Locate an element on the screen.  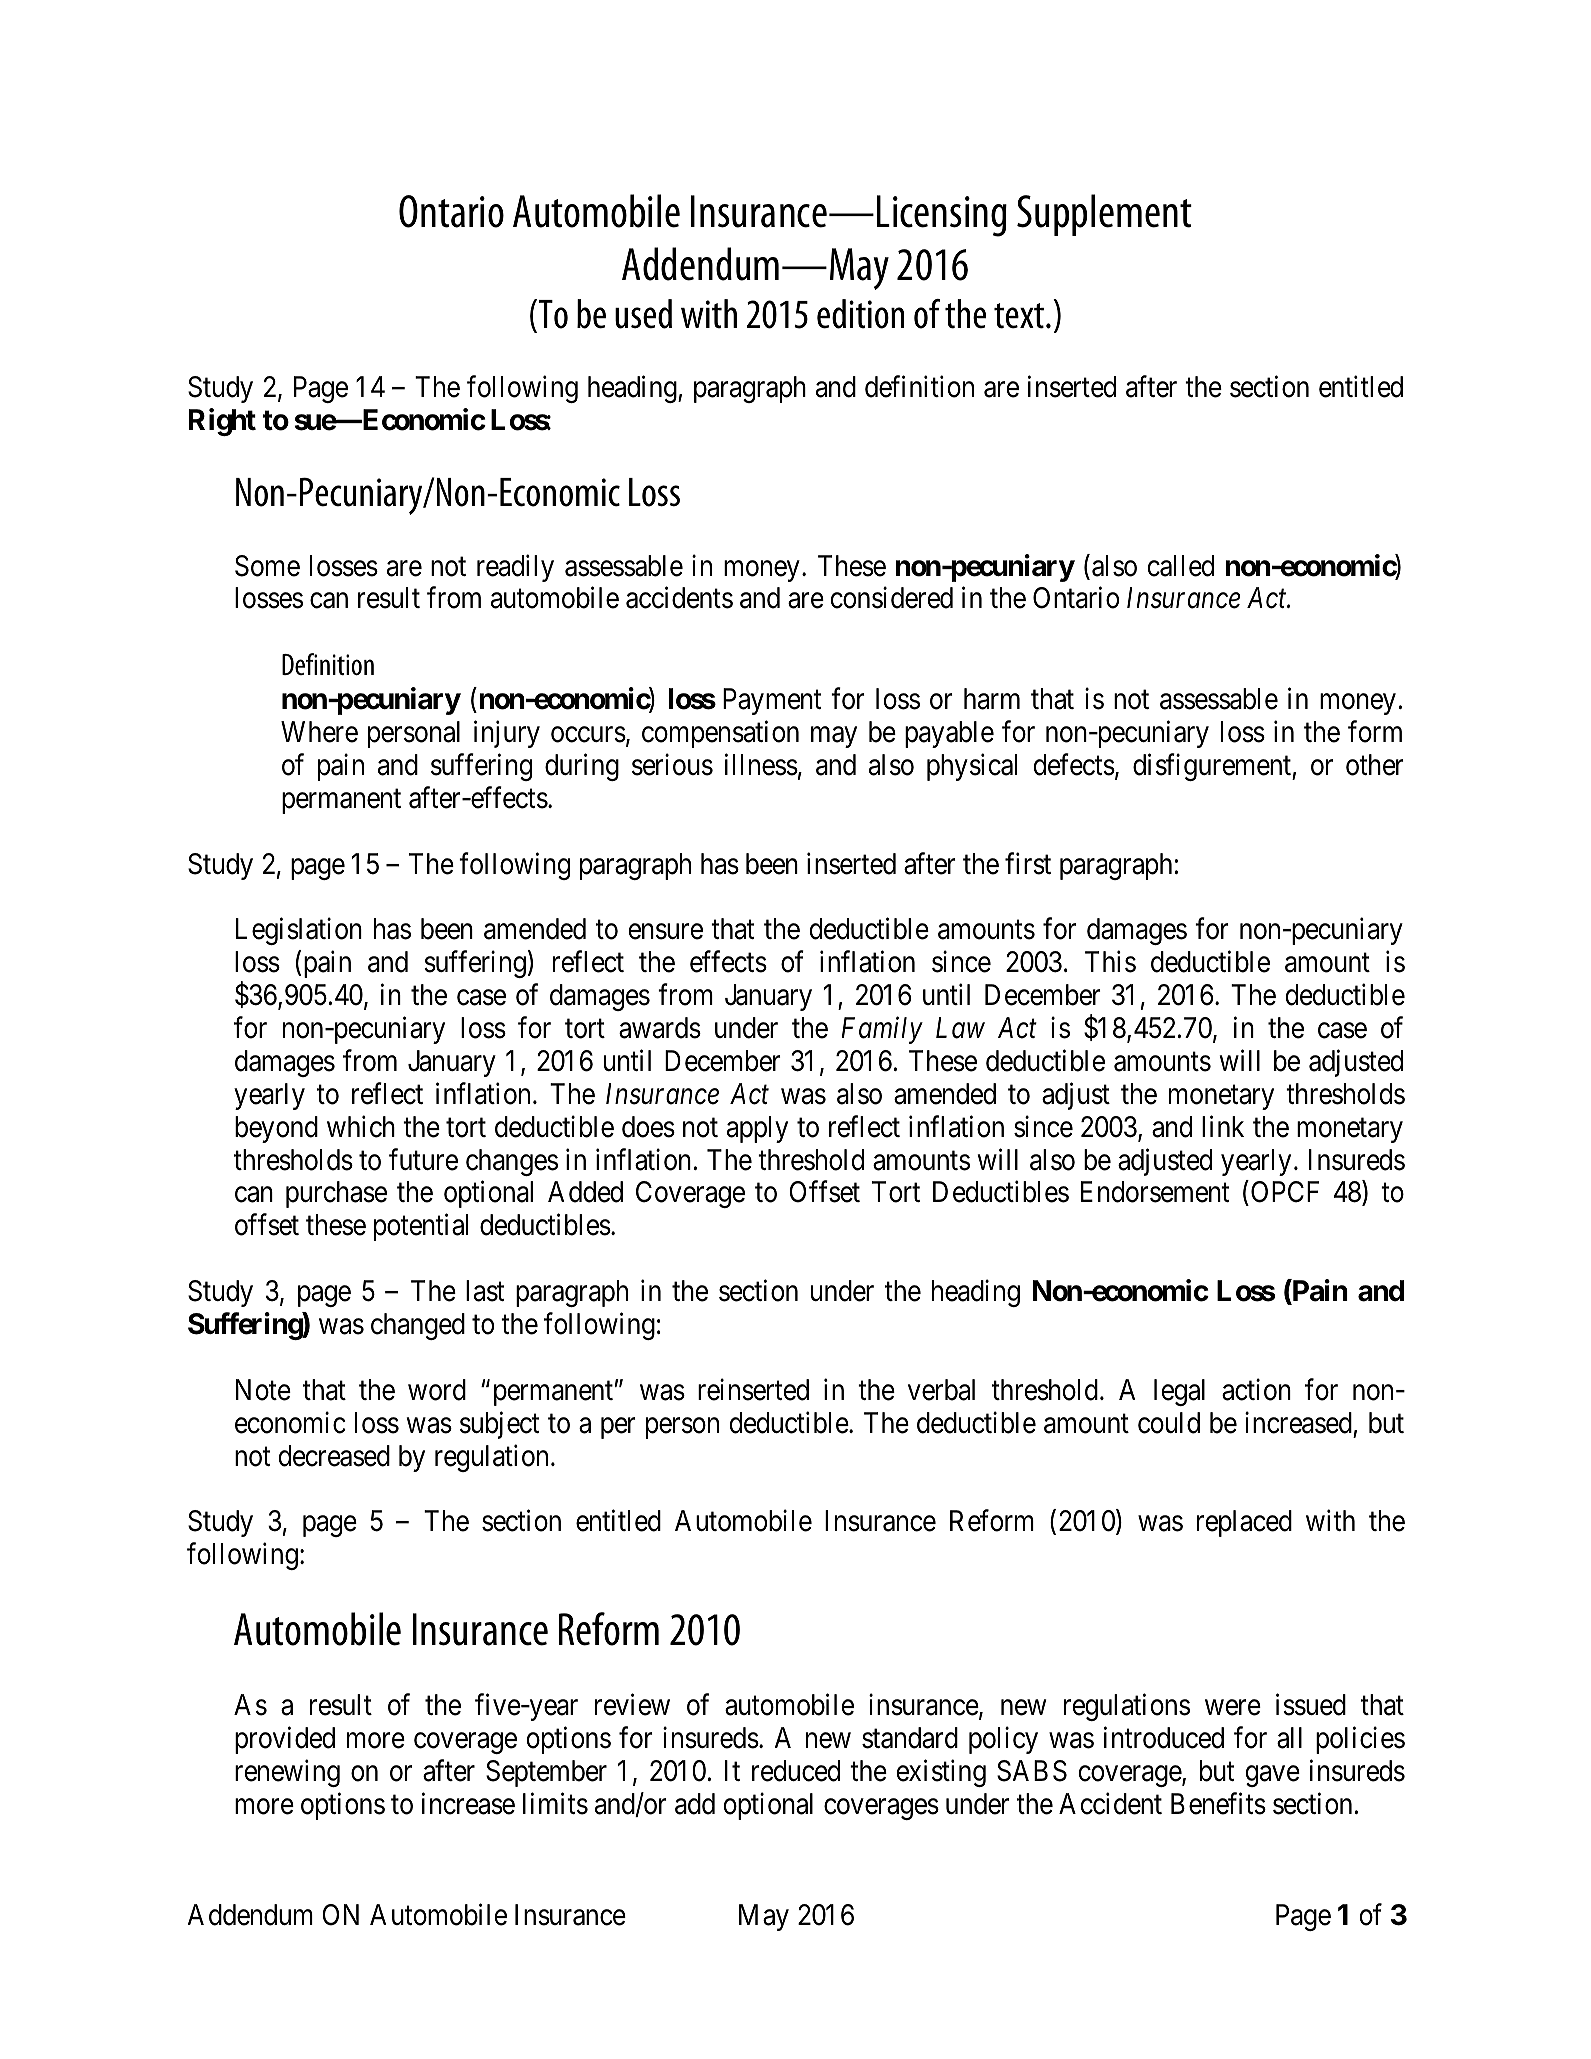
Supplement is located at coordinates (1104, 215).
